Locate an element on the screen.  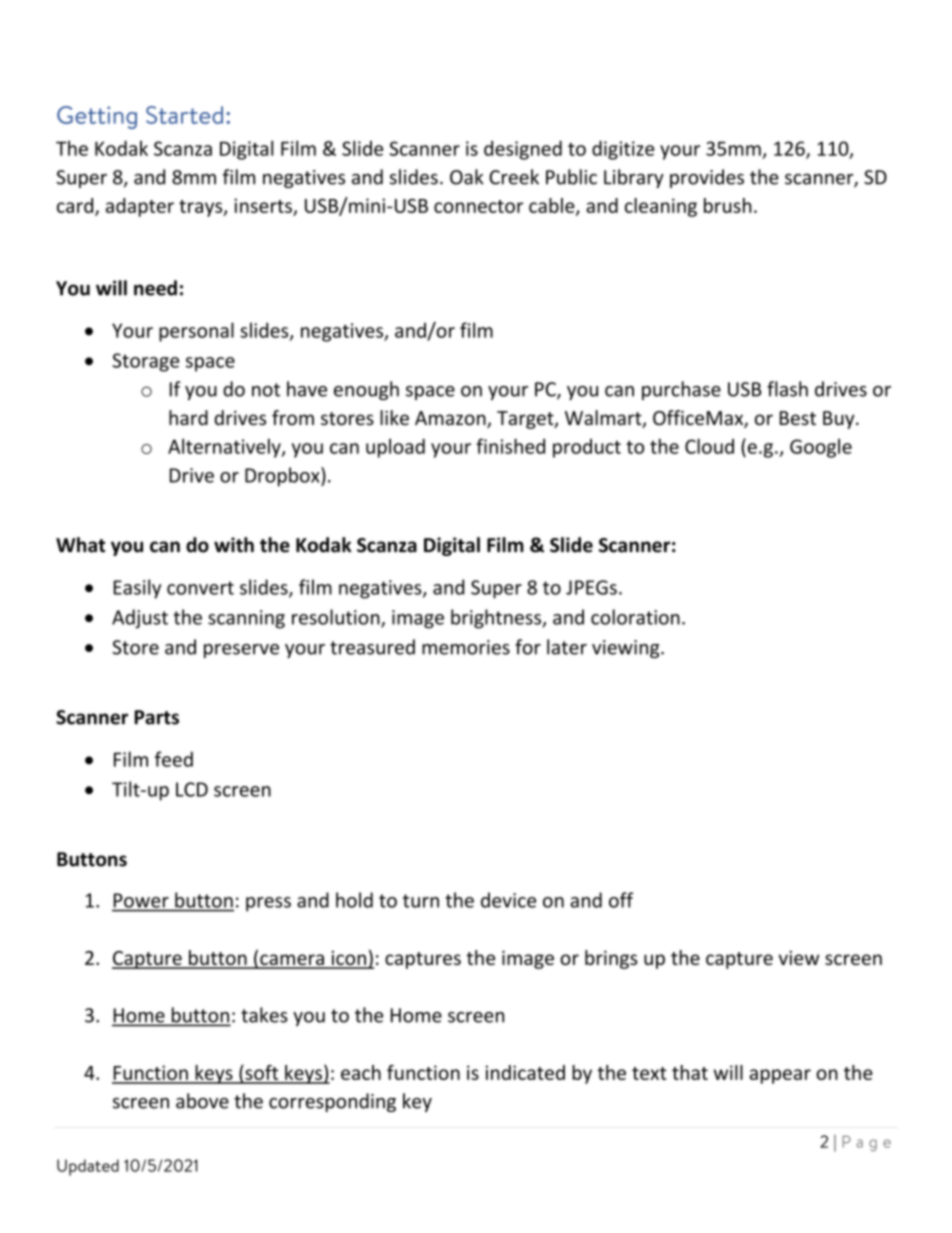
Alternatively is located at coordinates (225, 448).
